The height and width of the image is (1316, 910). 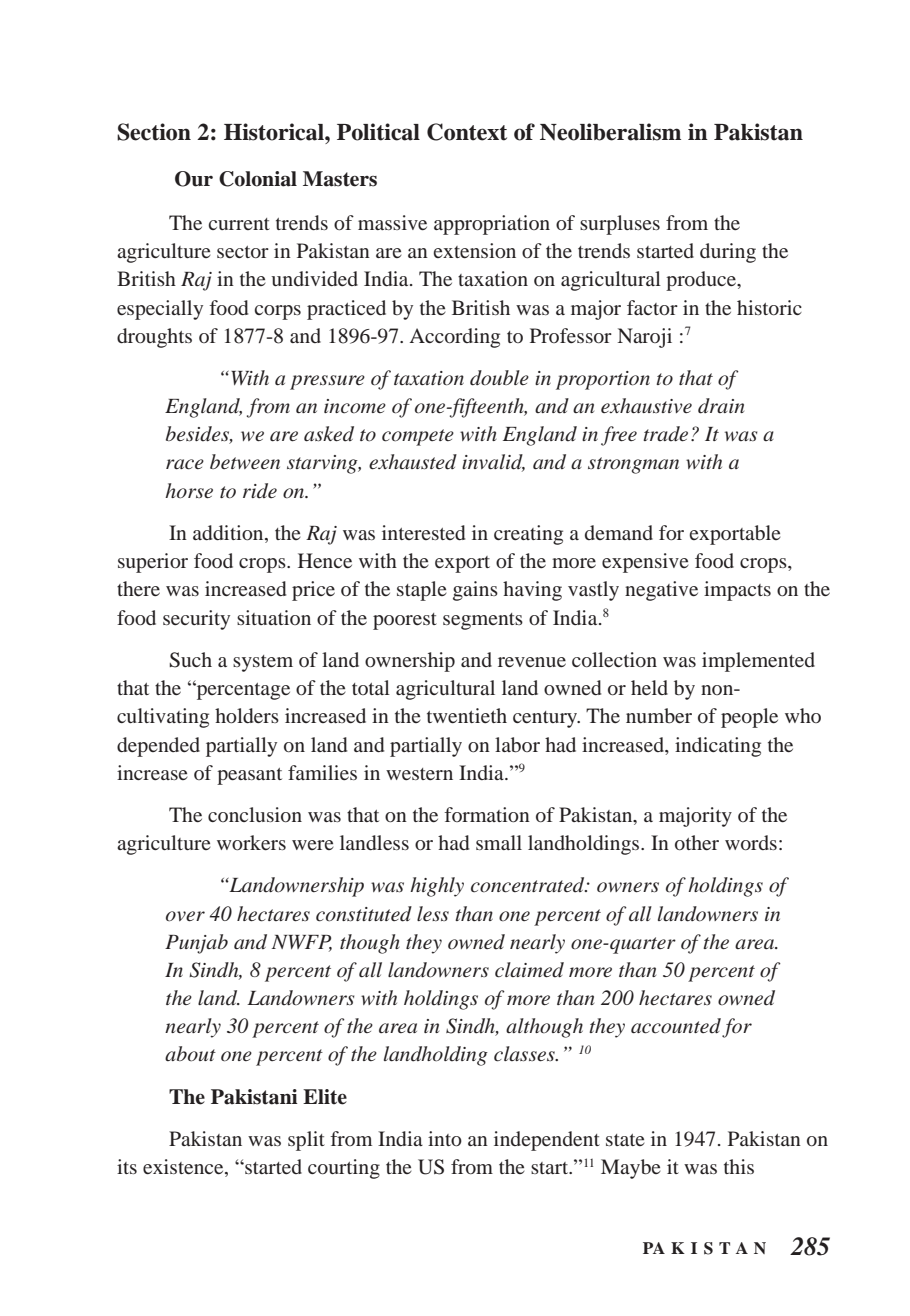 I want to click on impacts, so click(x=737, y=591).
